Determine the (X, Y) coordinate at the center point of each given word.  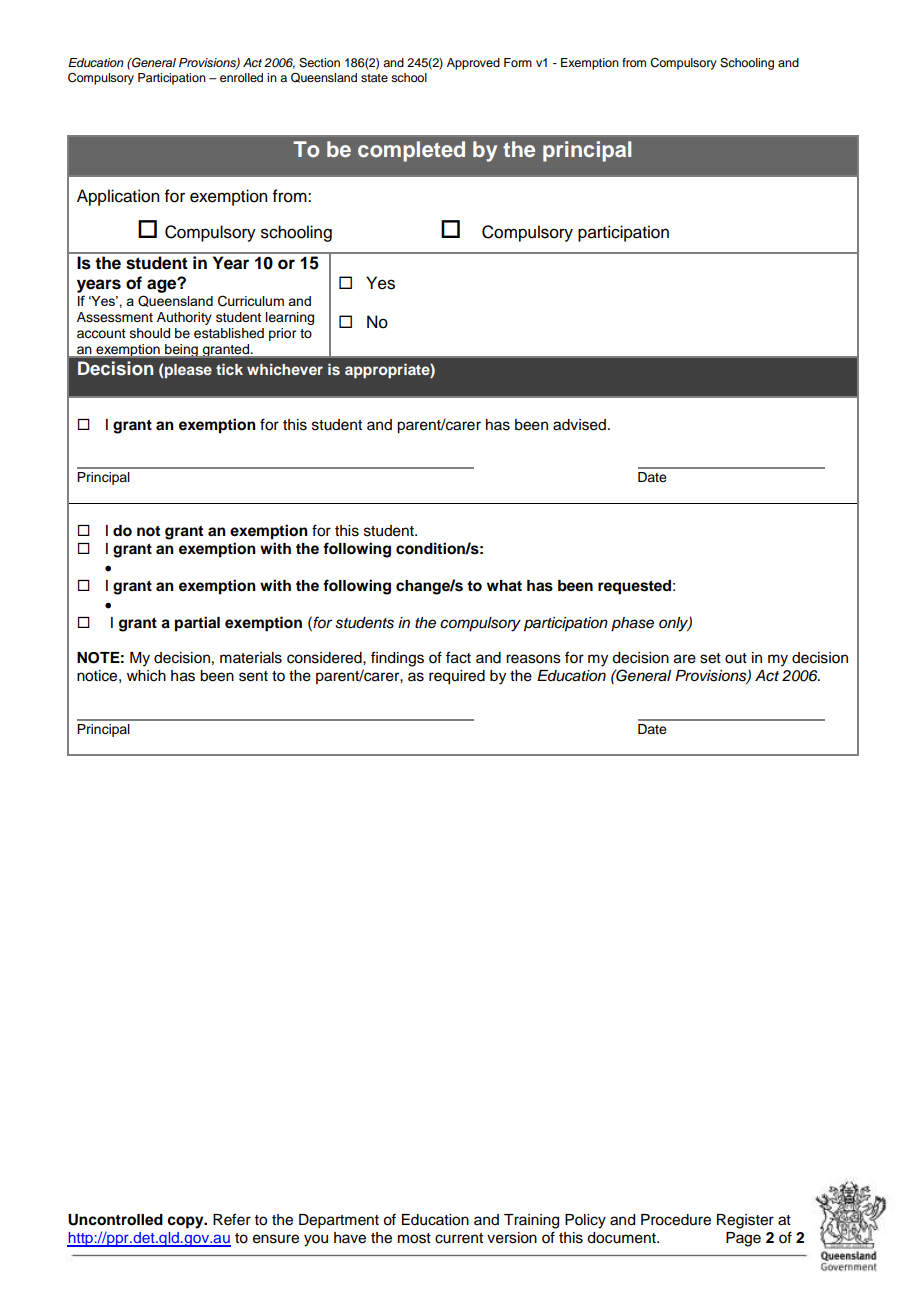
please (188, 371)
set (710, 658)
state (374, 78)
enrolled (241, 77)
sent (253, 676)
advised (579, 425)
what (504, 586)
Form (518, 62)
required (457, 677)
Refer (232, 1219)
